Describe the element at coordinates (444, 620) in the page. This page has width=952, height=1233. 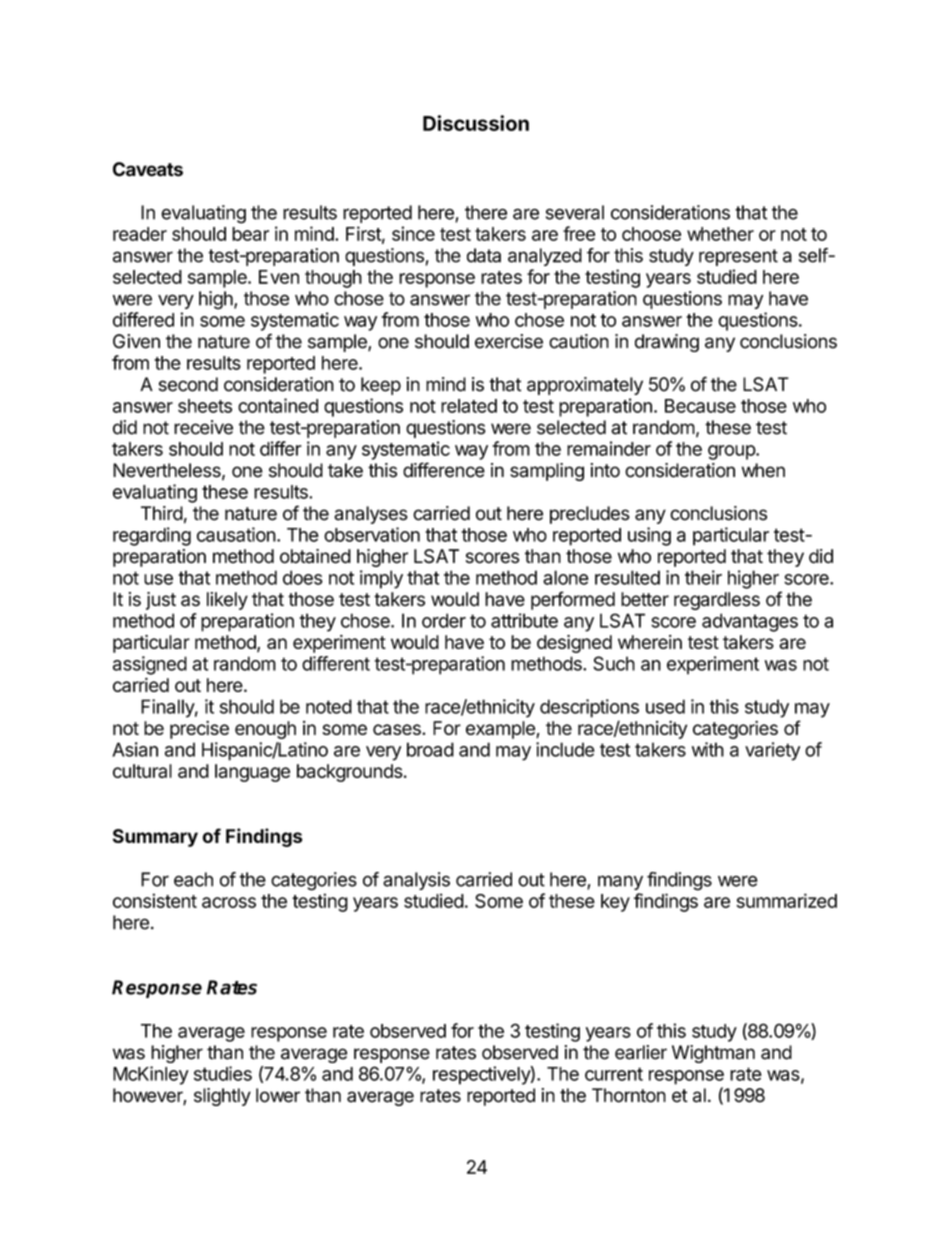
I see `order` at that location.
